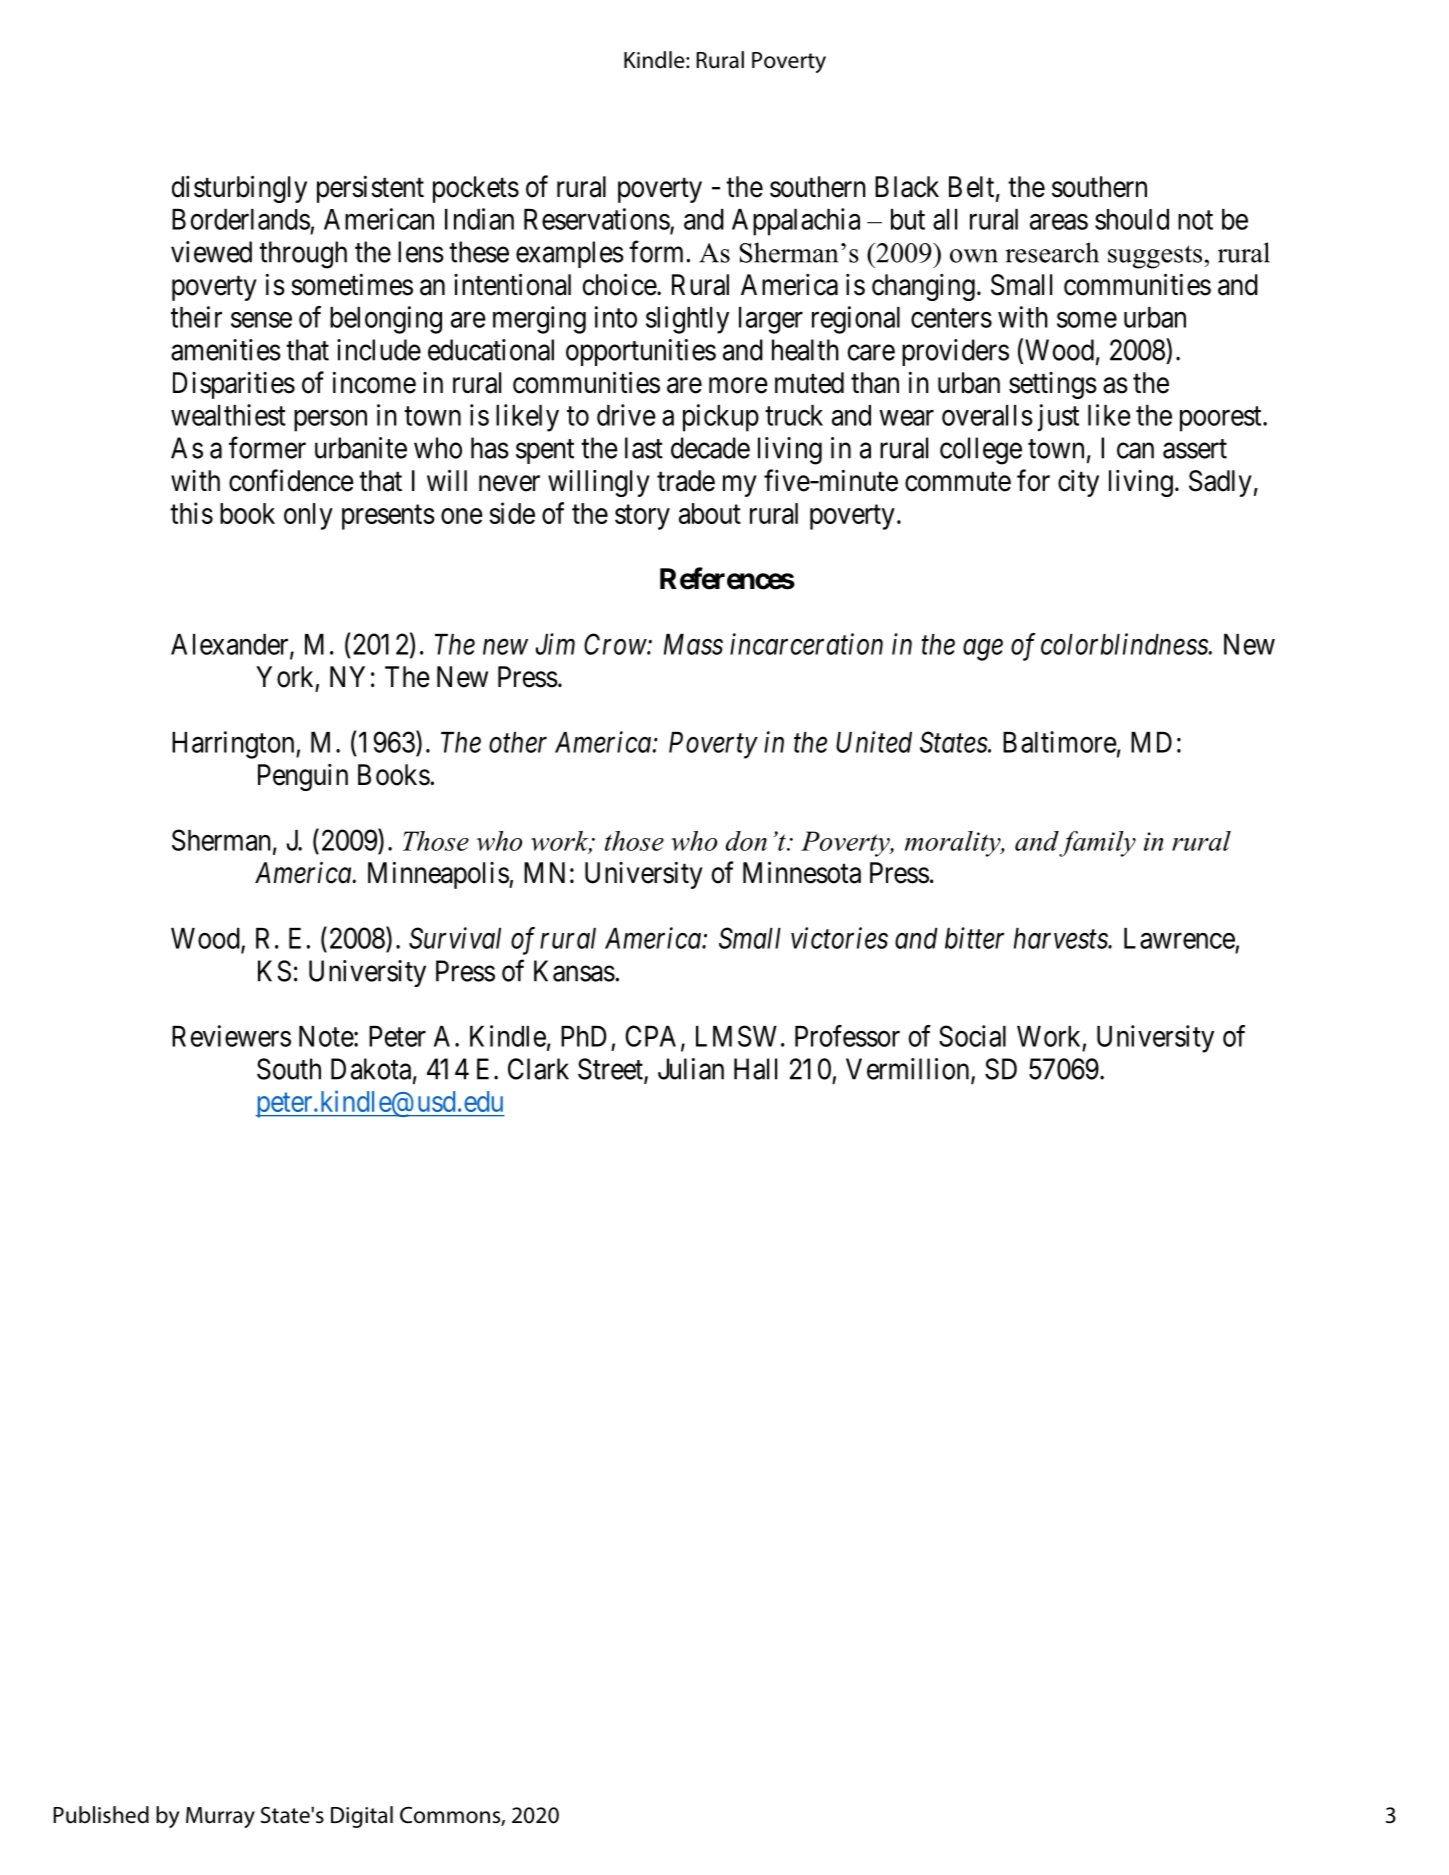  I want to click on CPA, so click(653, 1037).
